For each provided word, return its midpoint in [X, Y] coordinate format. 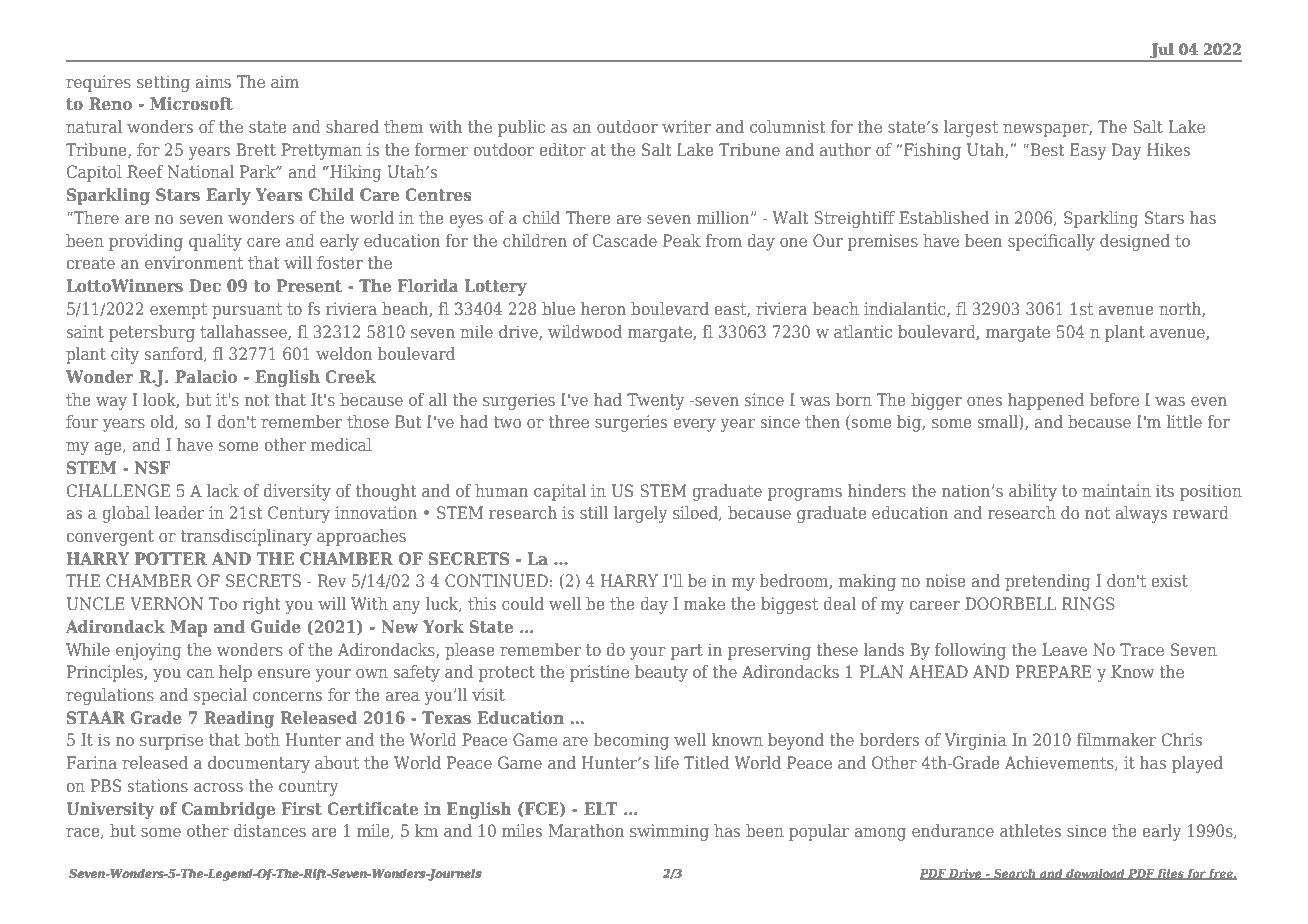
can [200, 673]
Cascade [625, 240]
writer [686, 126]
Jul [1162, 52]
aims [213, 81]
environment [194, 262]
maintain [1116, 490]
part [687, 652]
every [695, 425]
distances [270, 830]
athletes [1030, 830]
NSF [152, 467]
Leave [1064, 649]
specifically [1051, 242]
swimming [669, 832]
